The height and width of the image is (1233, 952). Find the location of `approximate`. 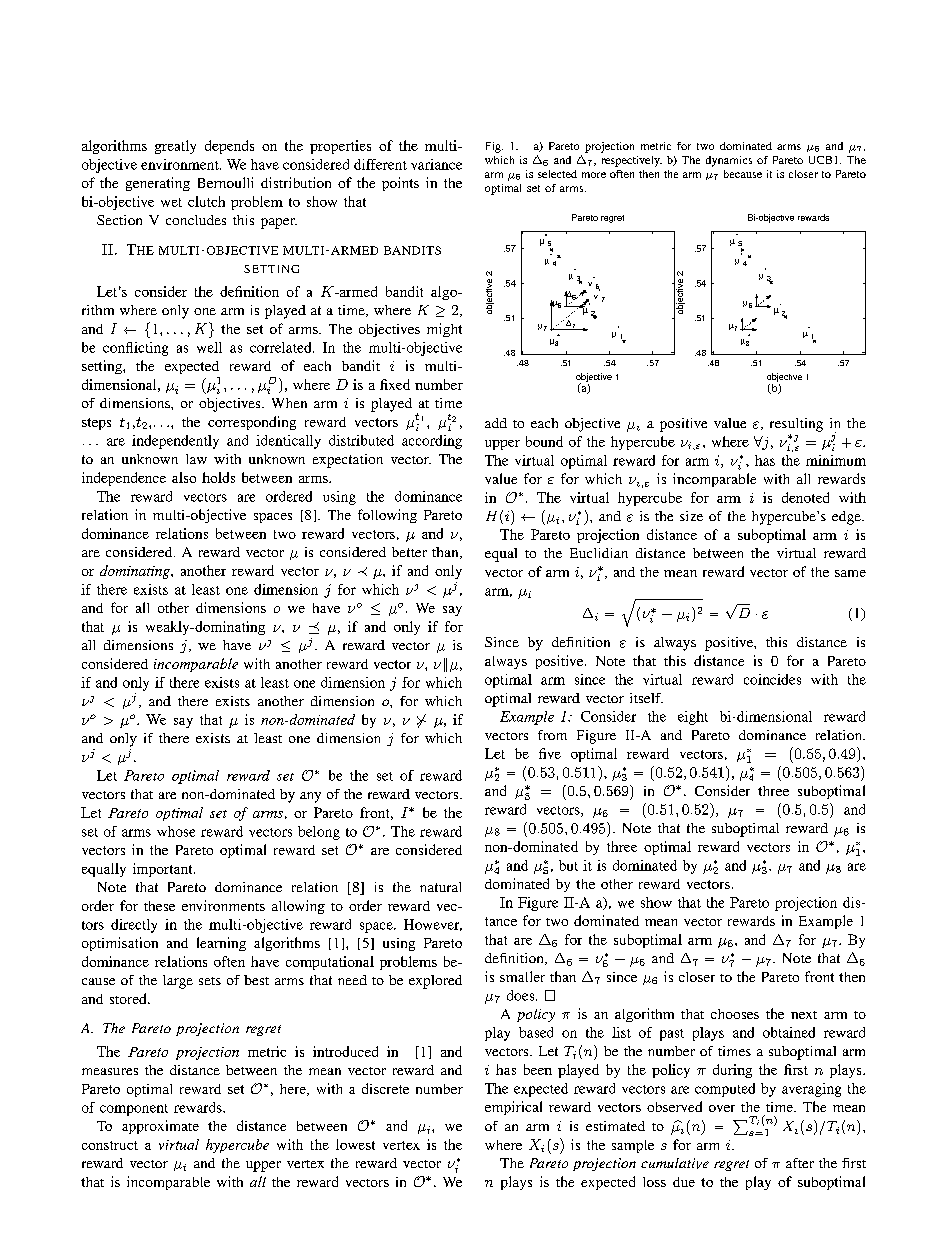

approximate is located at coordinates (160, 1127).
